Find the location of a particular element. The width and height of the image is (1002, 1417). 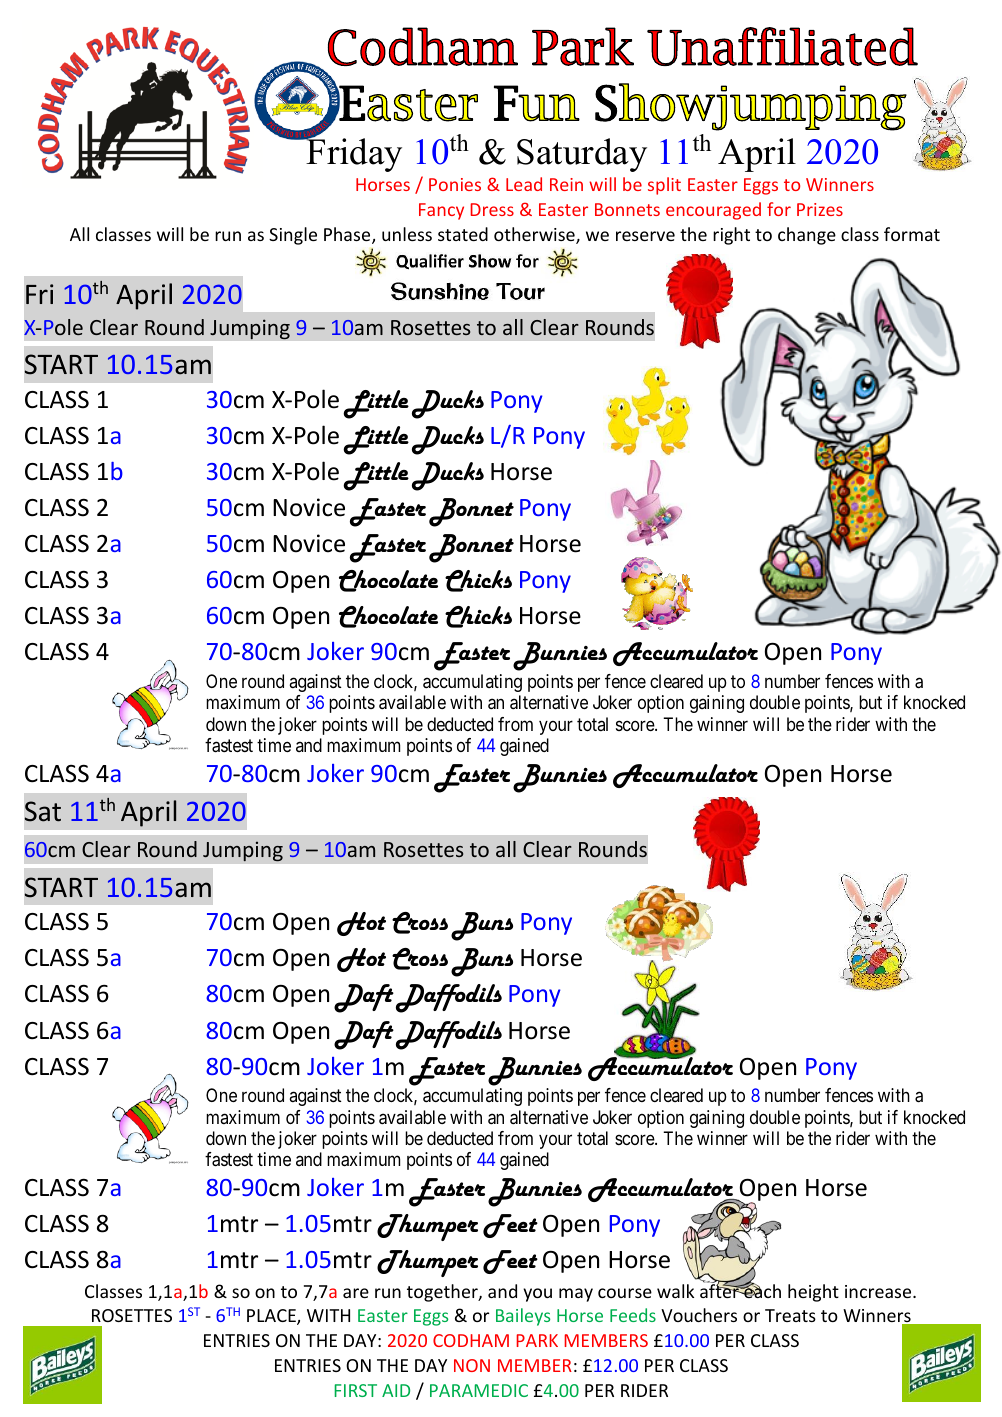

height is located at coordinates (813, 1293).
